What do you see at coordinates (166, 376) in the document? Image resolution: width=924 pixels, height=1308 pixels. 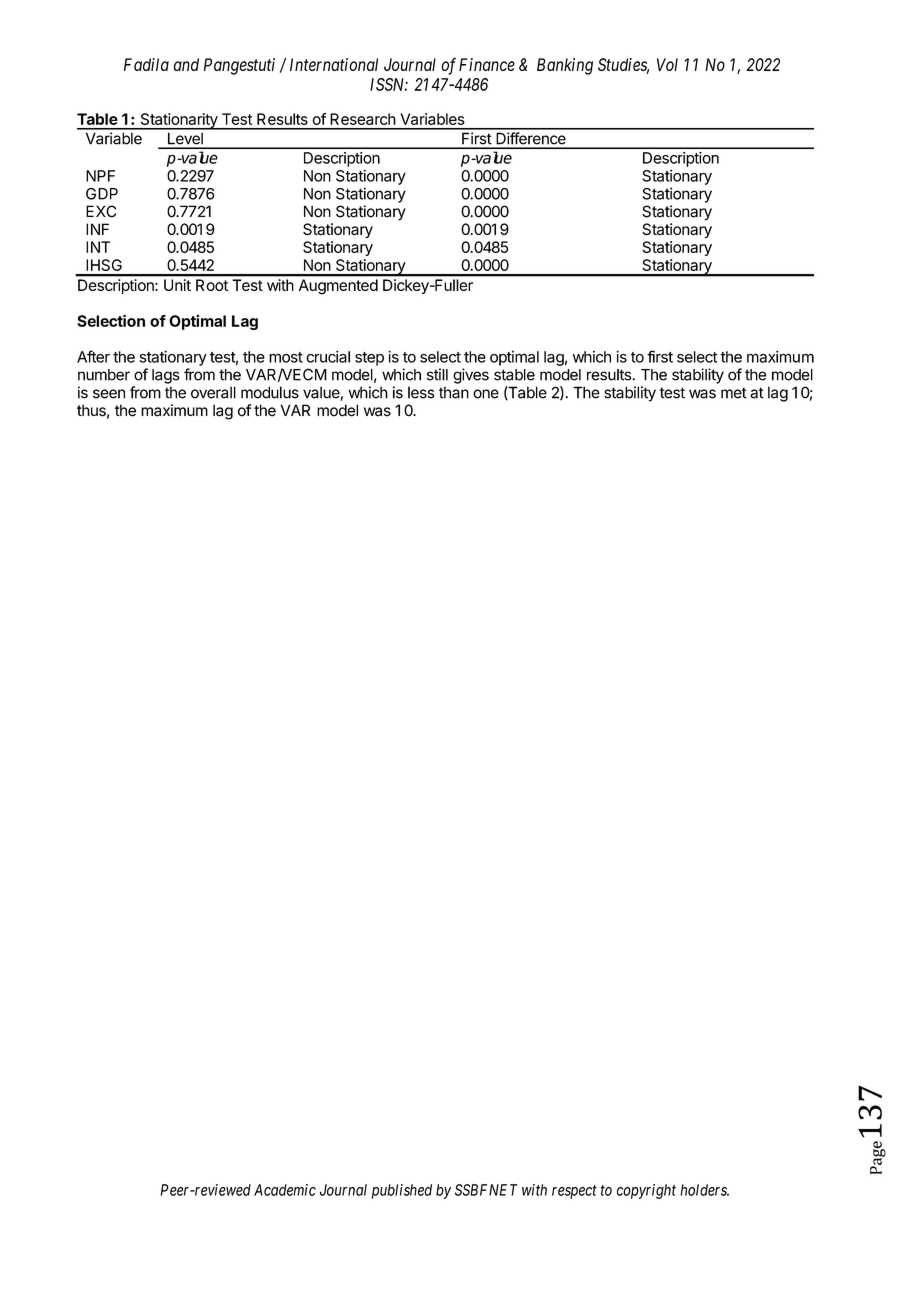 I see `lags` at bounding box center [166, 376].
